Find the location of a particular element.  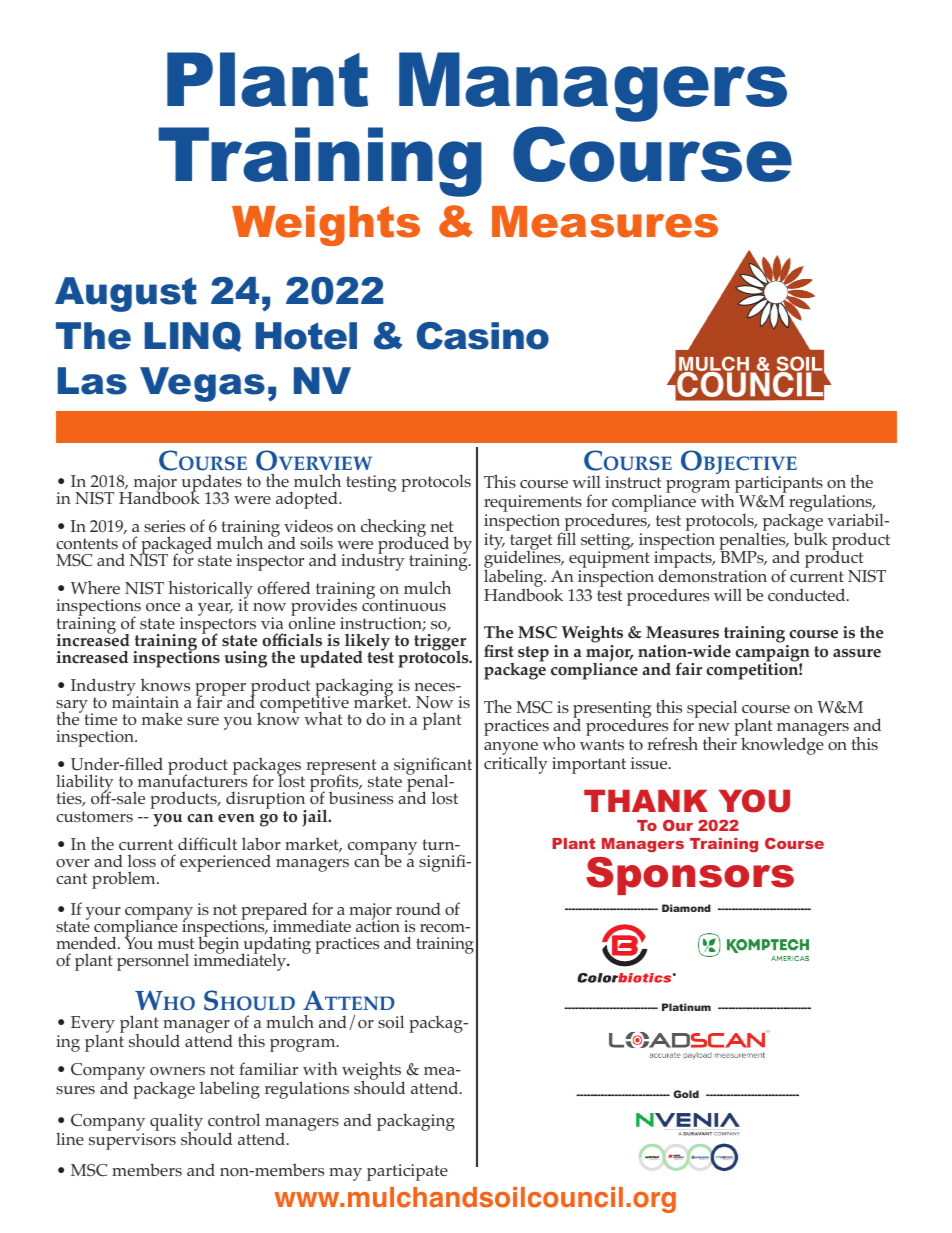

participants is located at coordinates (780, 486).
